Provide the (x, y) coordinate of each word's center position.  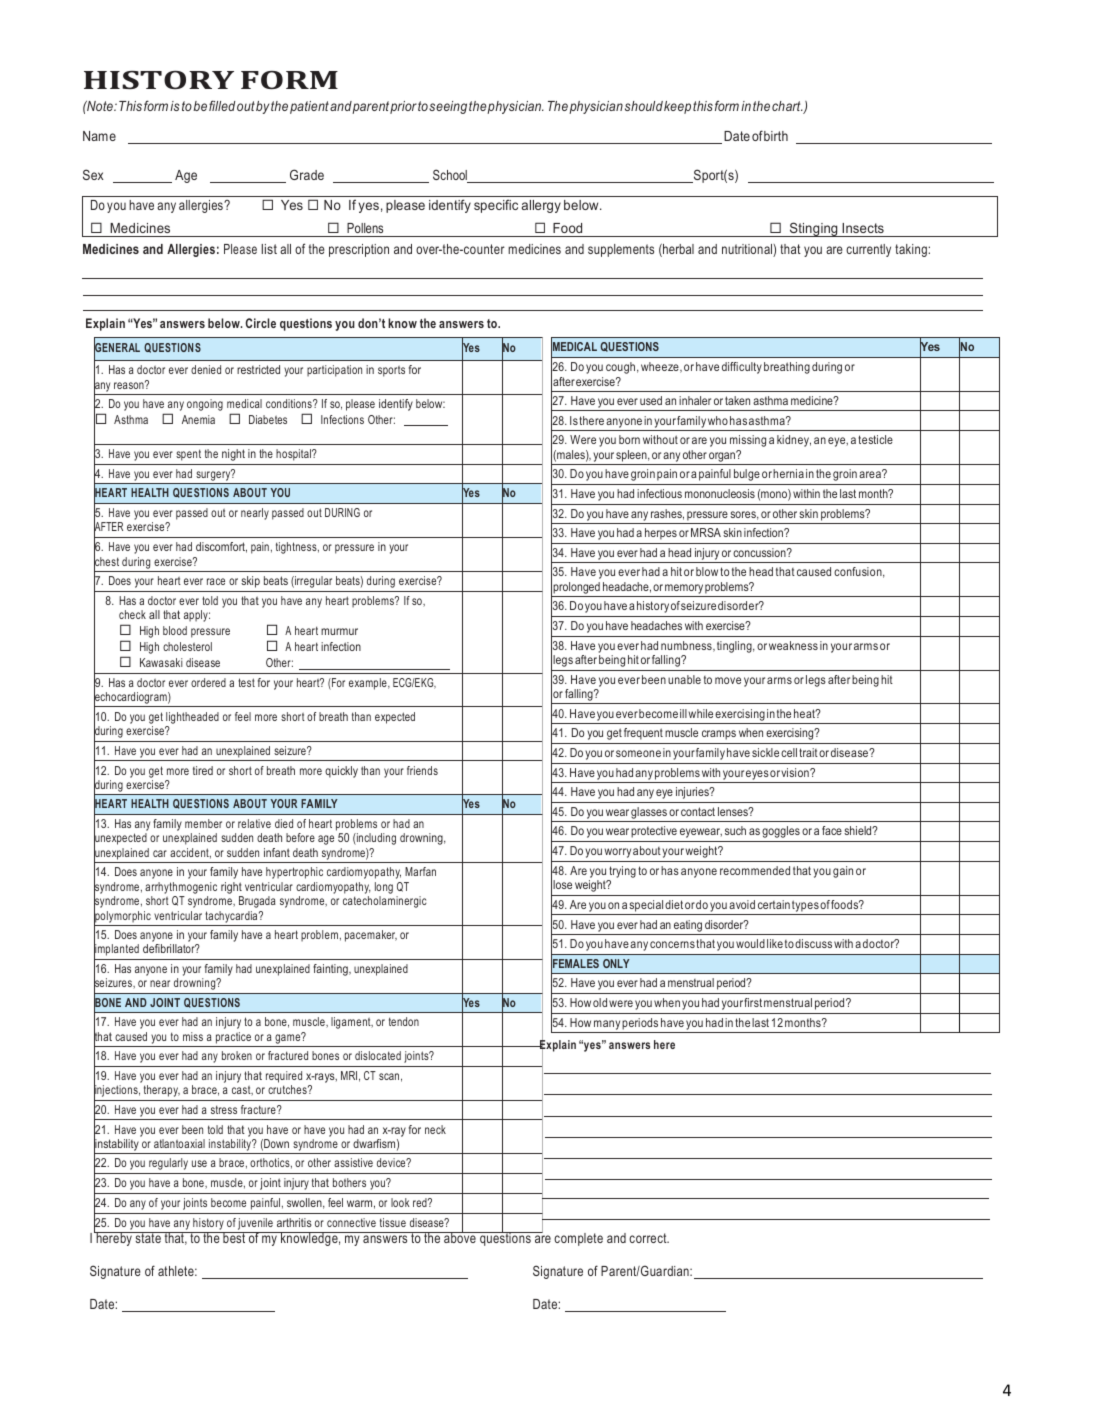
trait (808, 752)
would (750, 943)
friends (422, 770)
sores (744, 515)
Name (99, 136)
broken (237, 1055)
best (234, 1237)
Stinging (814, 229)
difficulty (742, 368)
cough (620, 368)
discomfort (221, 547)
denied (206, 369)
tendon (404, 1021)
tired (203, 770)
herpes (661, 534)
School (451, 176)
